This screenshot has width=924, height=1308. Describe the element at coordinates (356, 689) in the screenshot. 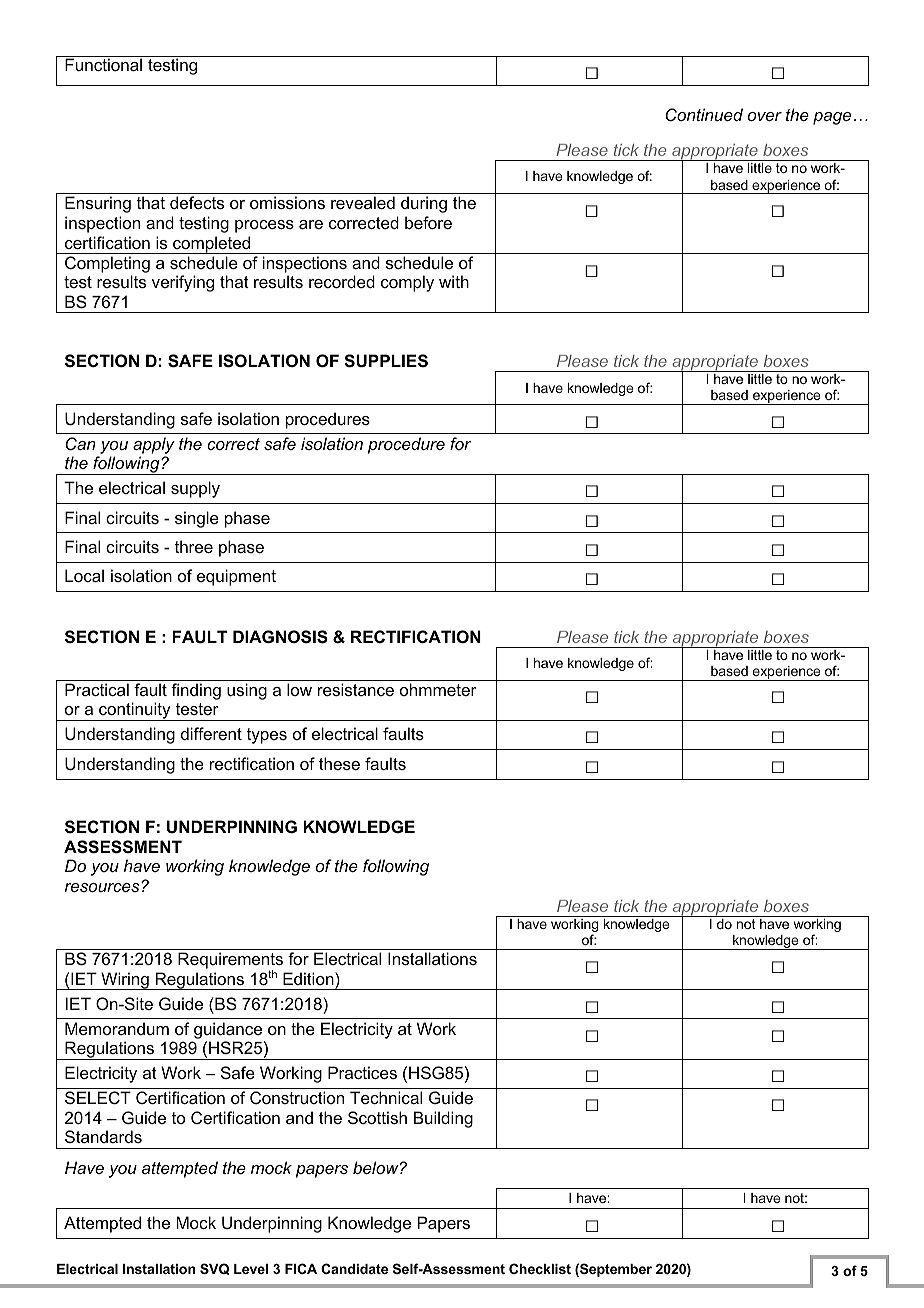

I see `resistance` at that location.
